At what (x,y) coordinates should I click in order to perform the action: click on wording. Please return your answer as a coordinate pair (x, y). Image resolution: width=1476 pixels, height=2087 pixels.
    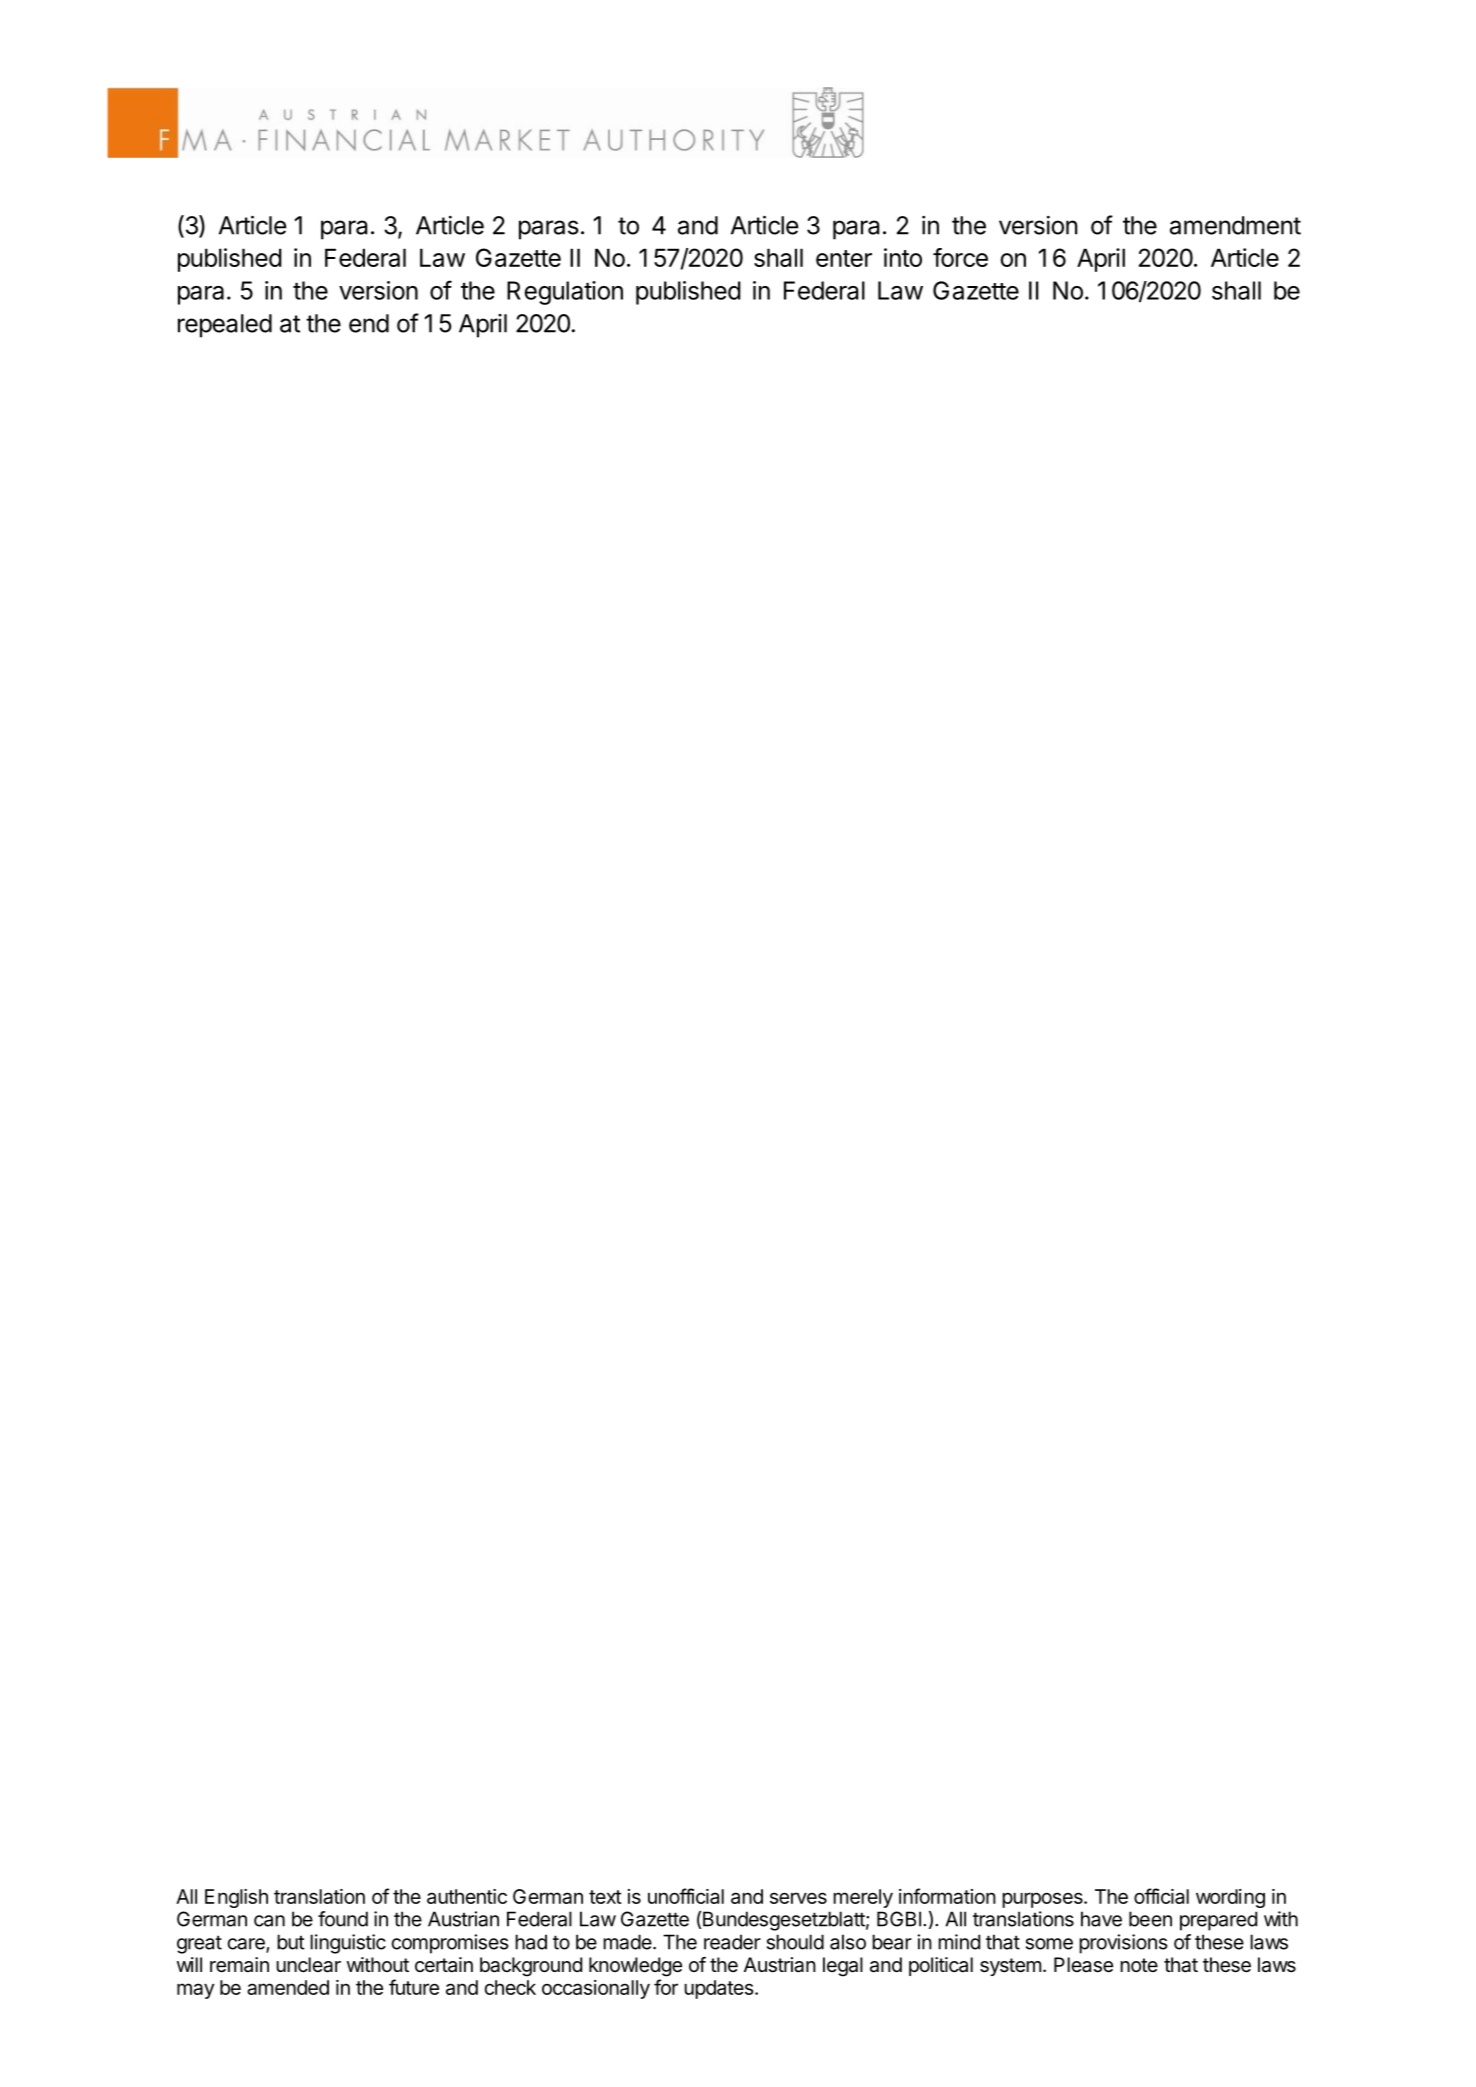
    Looking at the image, I should click on (1230, 1898).
